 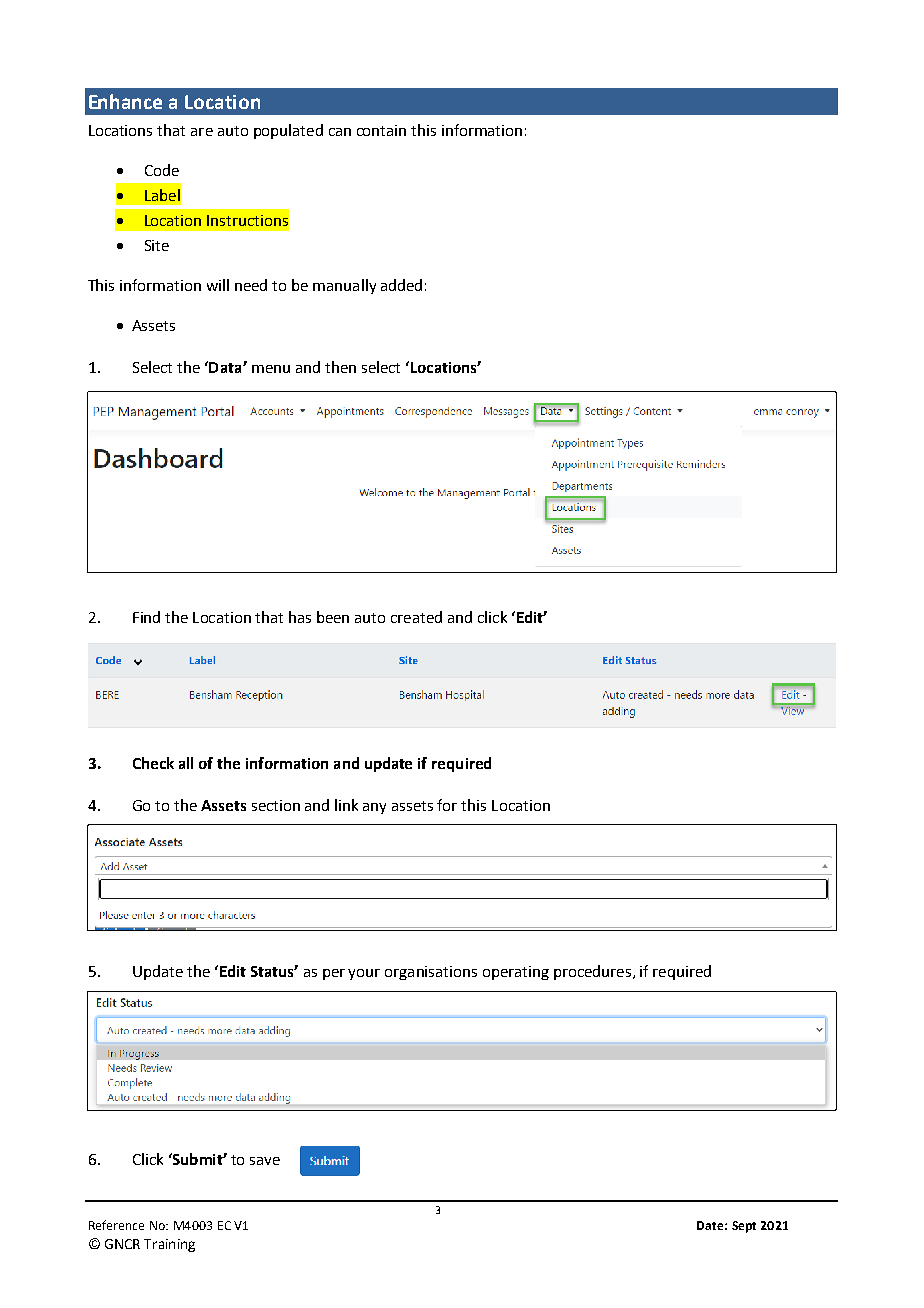 What do you see at coordinates (202, 132) in the document?
I see `are` at bounding box center [202, 132].
